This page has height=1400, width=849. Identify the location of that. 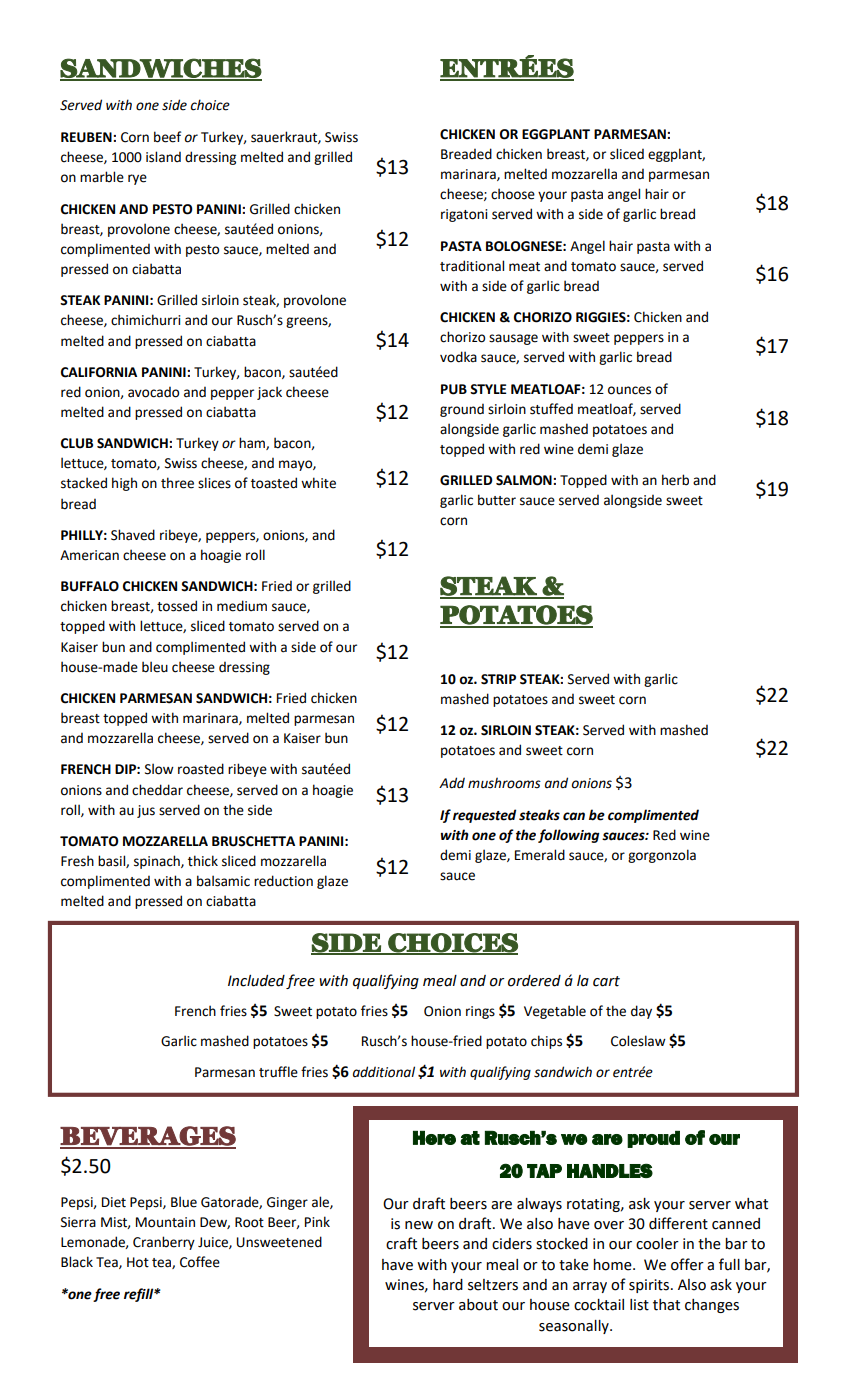
(666, 1305).
